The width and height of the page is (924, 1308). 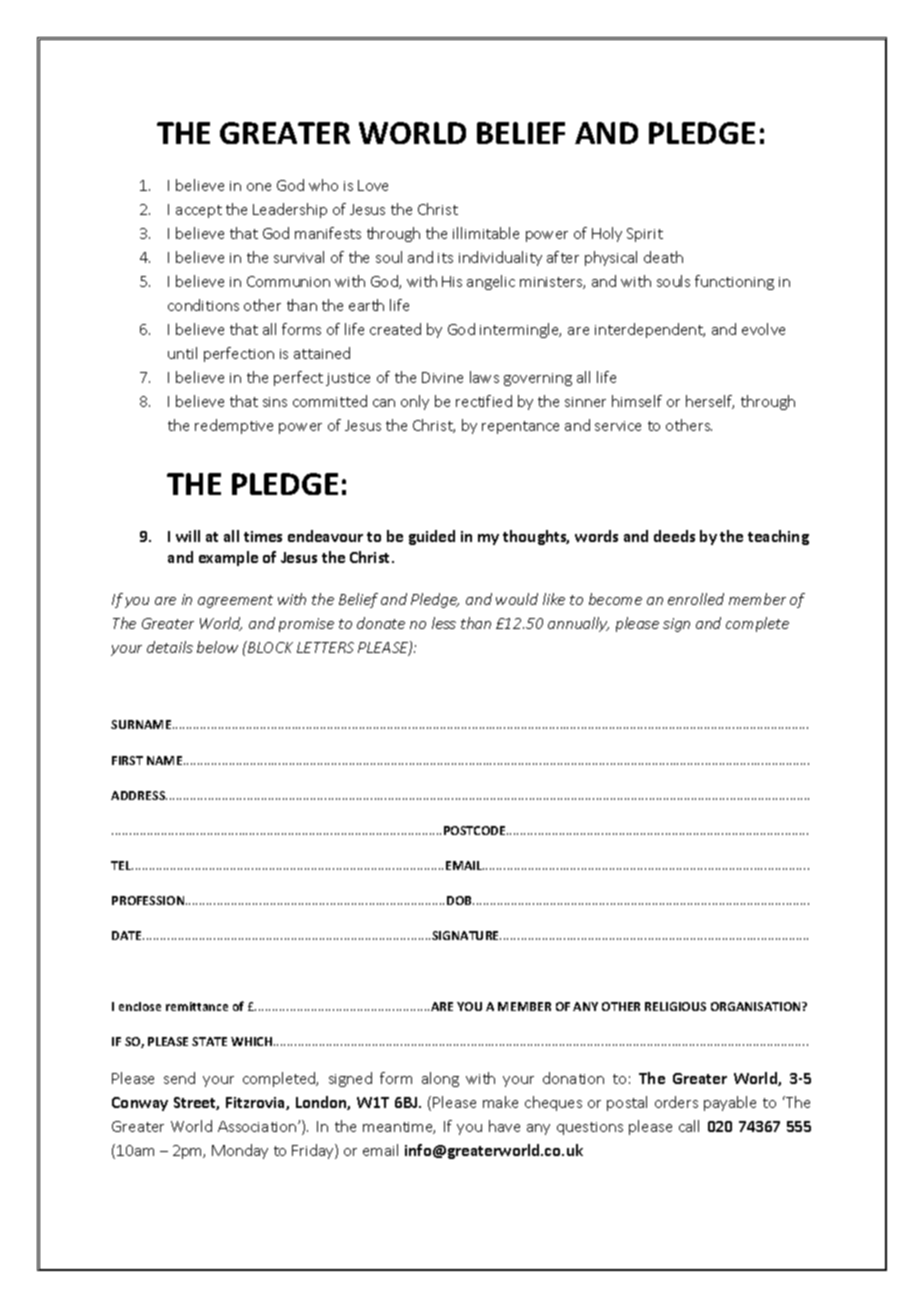 I want to click on POSTCODE, so click(x=476, y=830).
